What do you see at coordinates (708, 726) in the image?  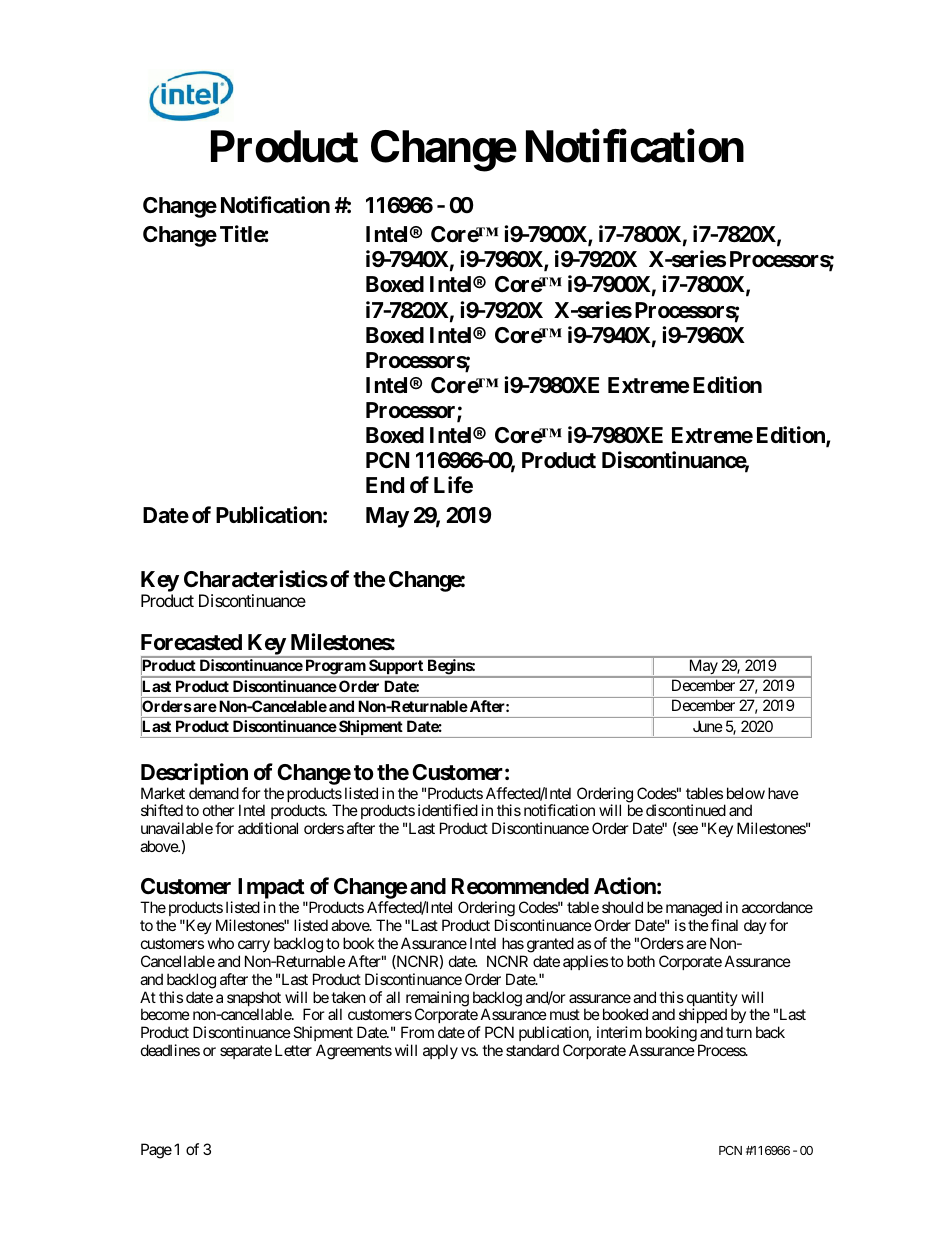 I see `June` at bounding box center [708, 726].
